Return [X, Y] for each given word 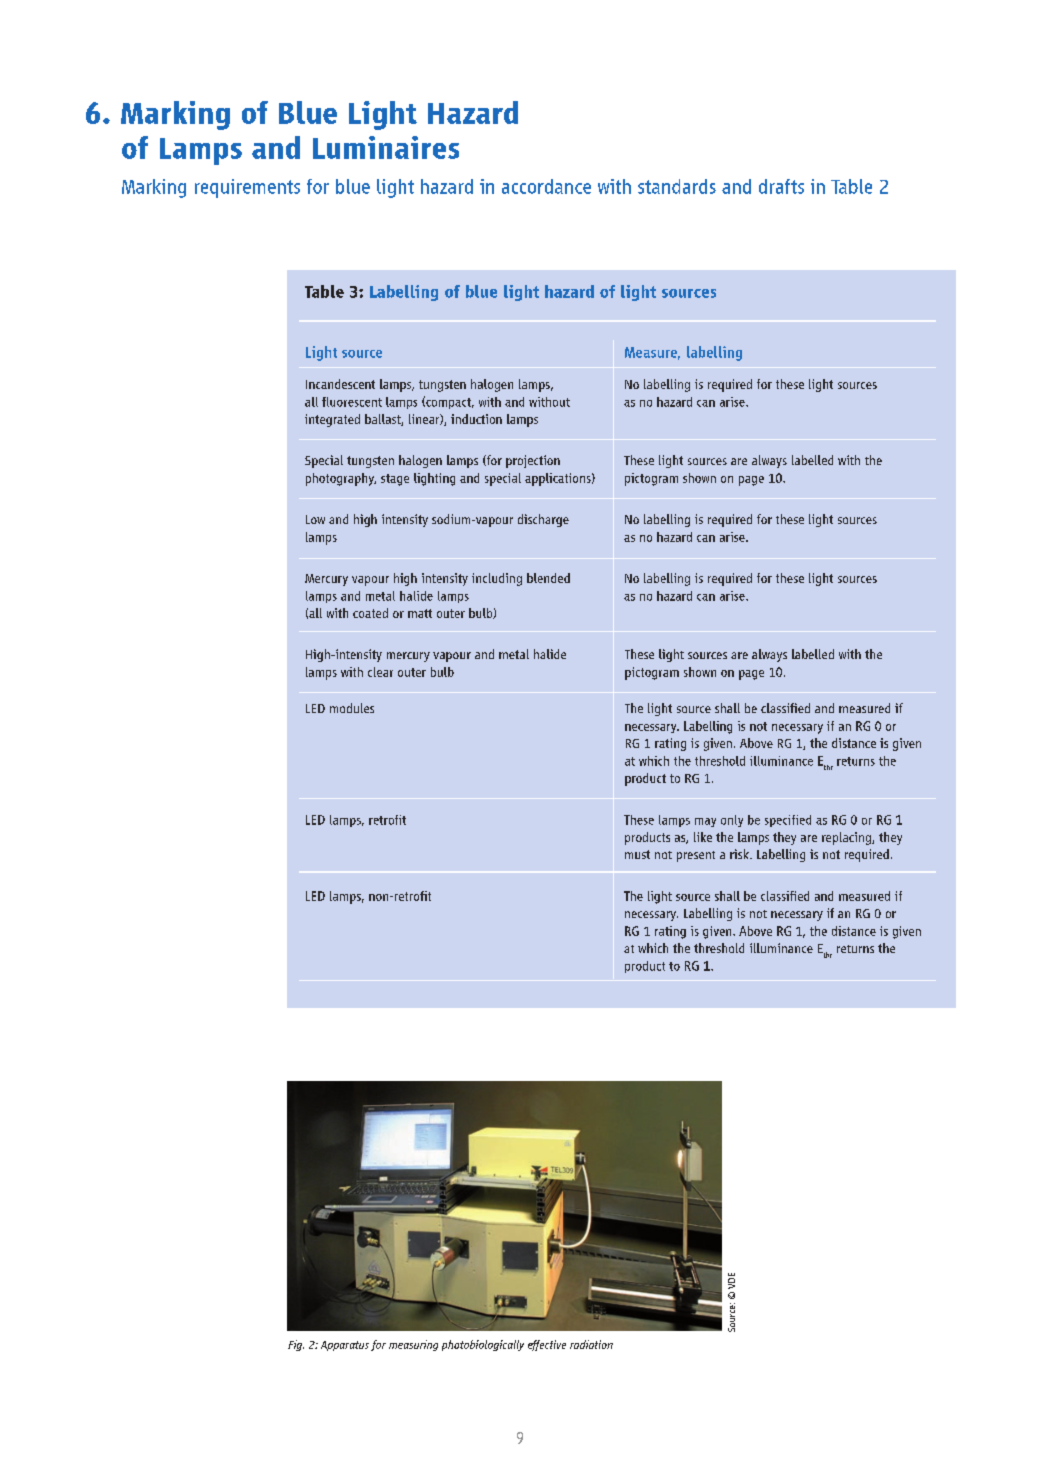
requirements [247, 188]
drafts [781, 186]
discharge [543, 520]
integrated [332, 420]
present [696, 856]
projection [533, 461]
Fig [296, 1345]
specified [788, 821]
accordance [546, 186]
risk [740, 854]
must [637, 854]
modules [352, 708]
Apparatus [345, 1346]
